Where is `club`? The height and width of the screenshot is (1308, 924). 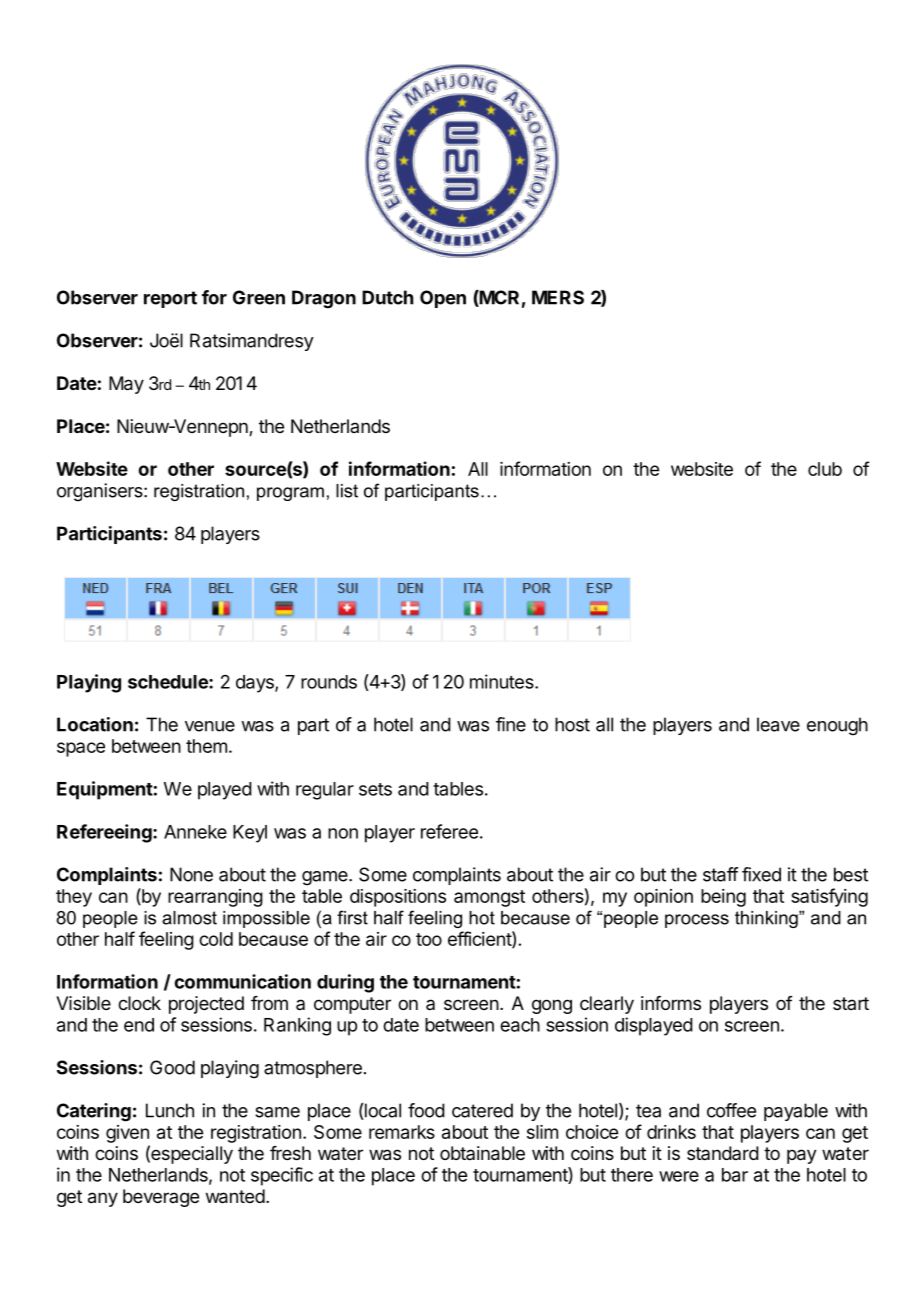
club is located at coordinates (825, 469).
